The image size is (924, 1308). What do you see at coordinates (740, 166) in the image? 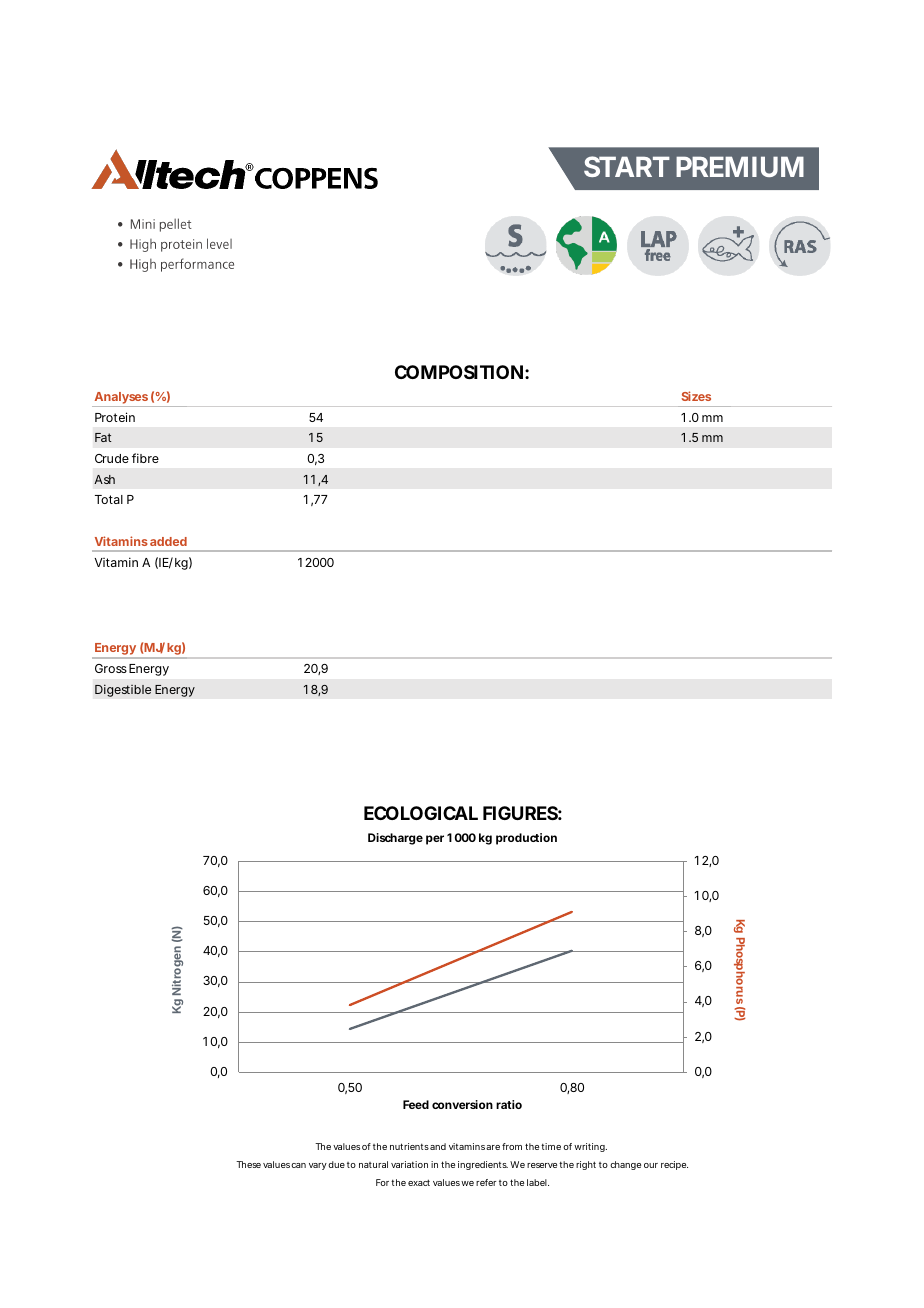
I see `PREMIUM` at bounding box center [740, 166].
